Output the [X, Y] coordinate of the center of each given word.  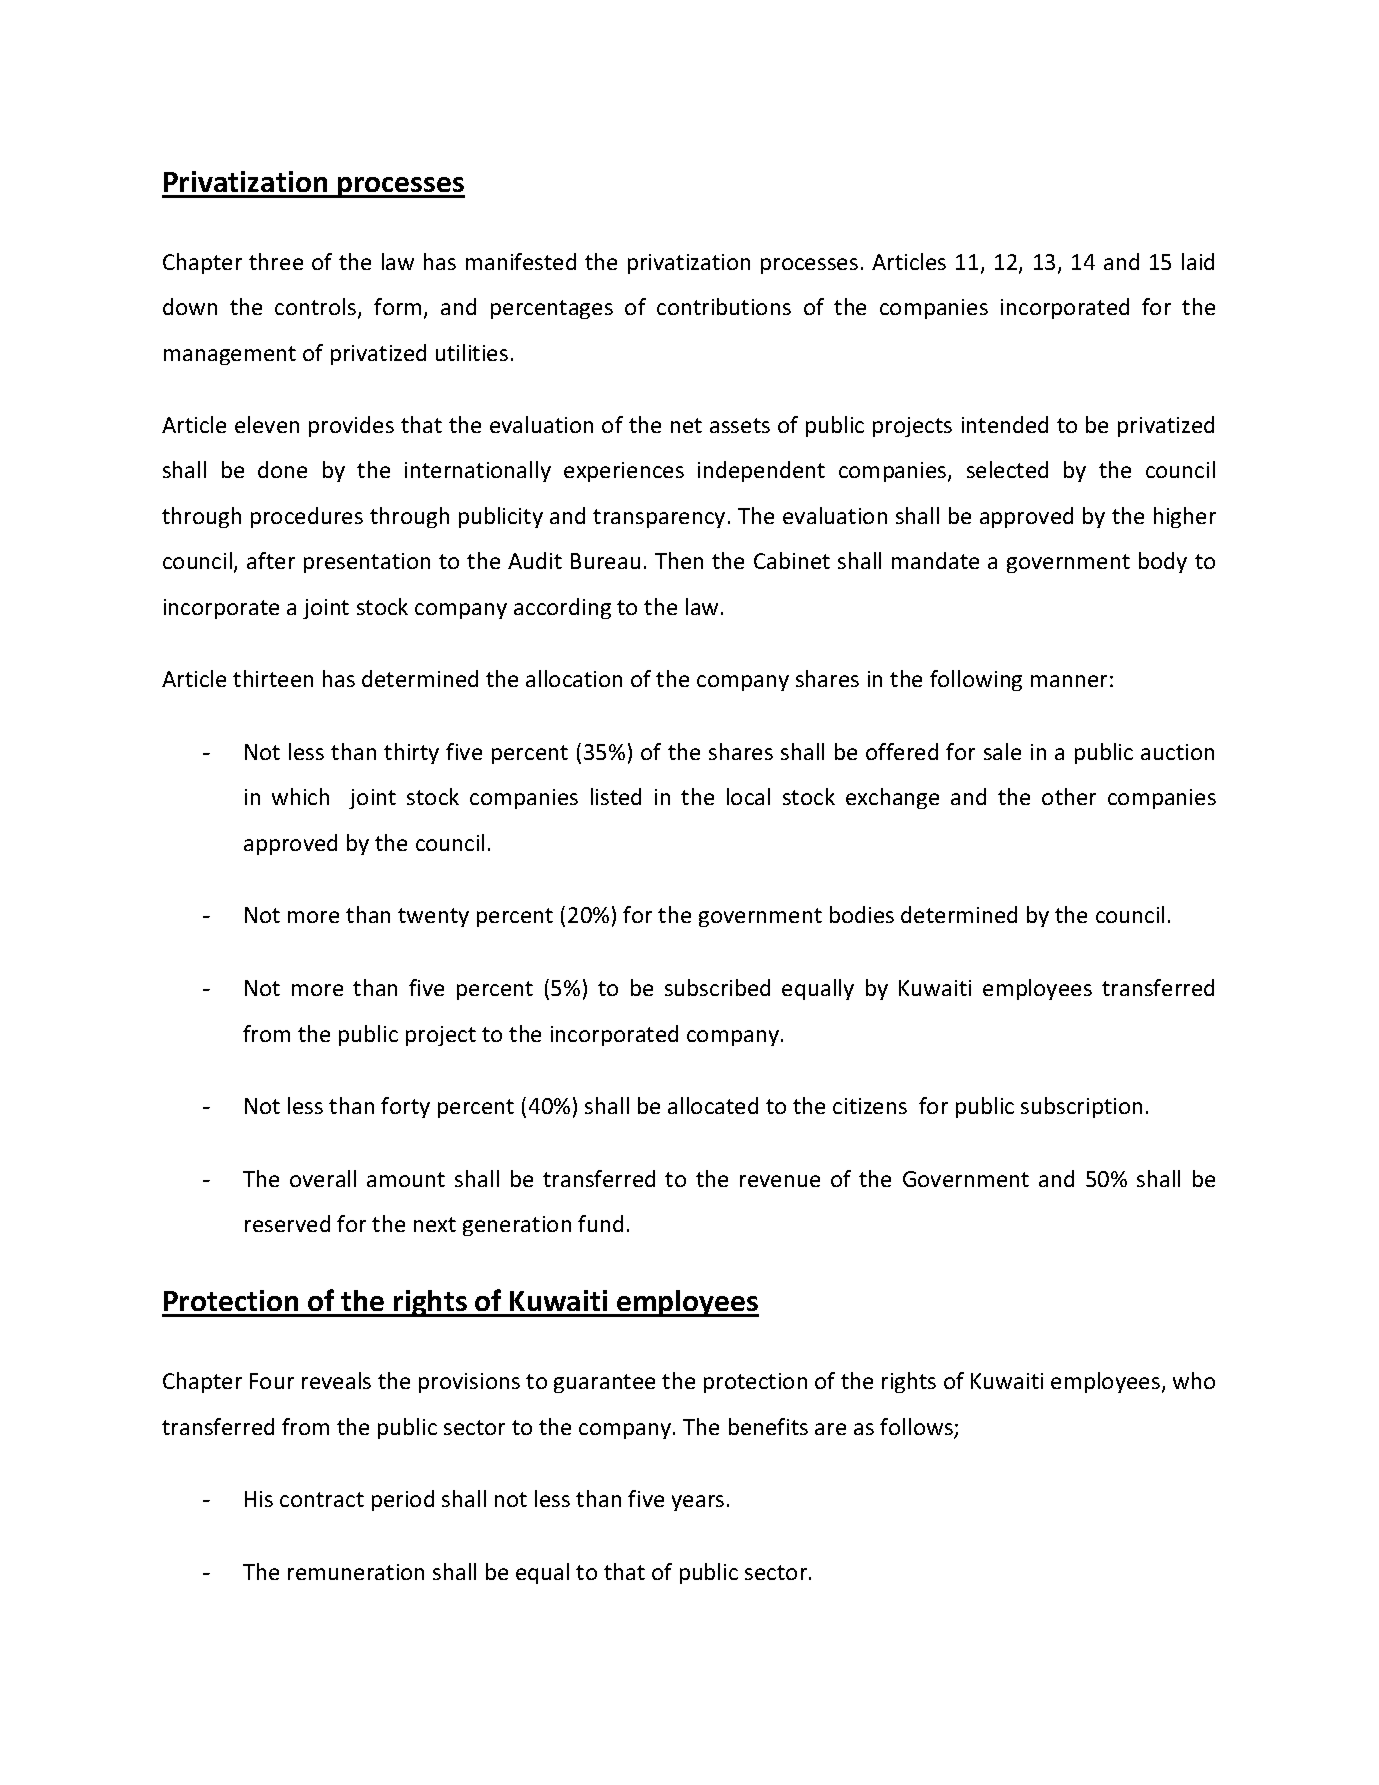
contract [322, 1499]
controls [317, 308]
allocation [574, 678]
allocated [713, 1105]
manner [1069, 681]
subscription [1081, 1107]
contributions [724, 306]
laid [1198, 261]
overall [323, 1178]
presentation [367, 563]
